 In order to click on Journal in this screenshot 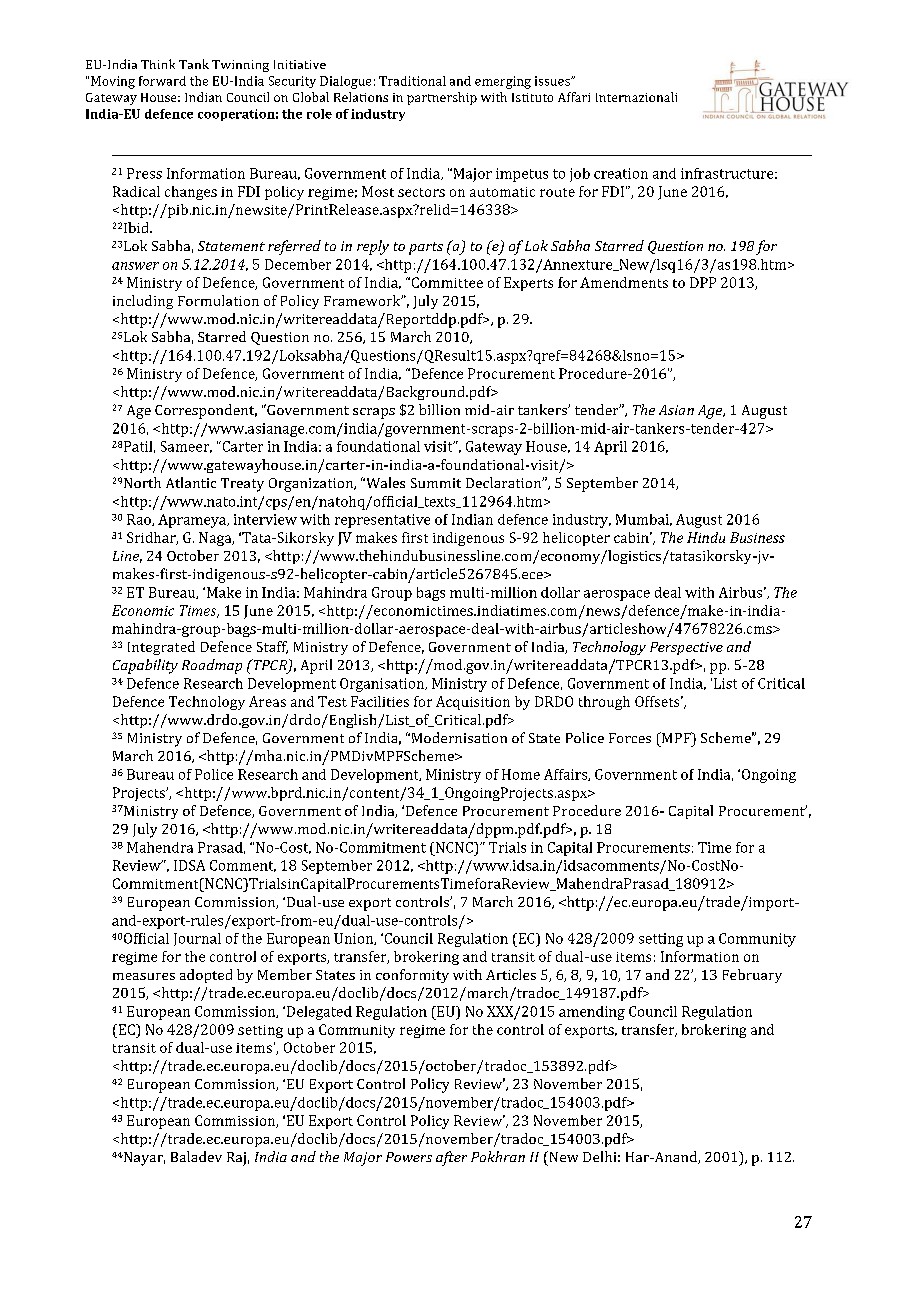, I will do `click(197, 939)`.
